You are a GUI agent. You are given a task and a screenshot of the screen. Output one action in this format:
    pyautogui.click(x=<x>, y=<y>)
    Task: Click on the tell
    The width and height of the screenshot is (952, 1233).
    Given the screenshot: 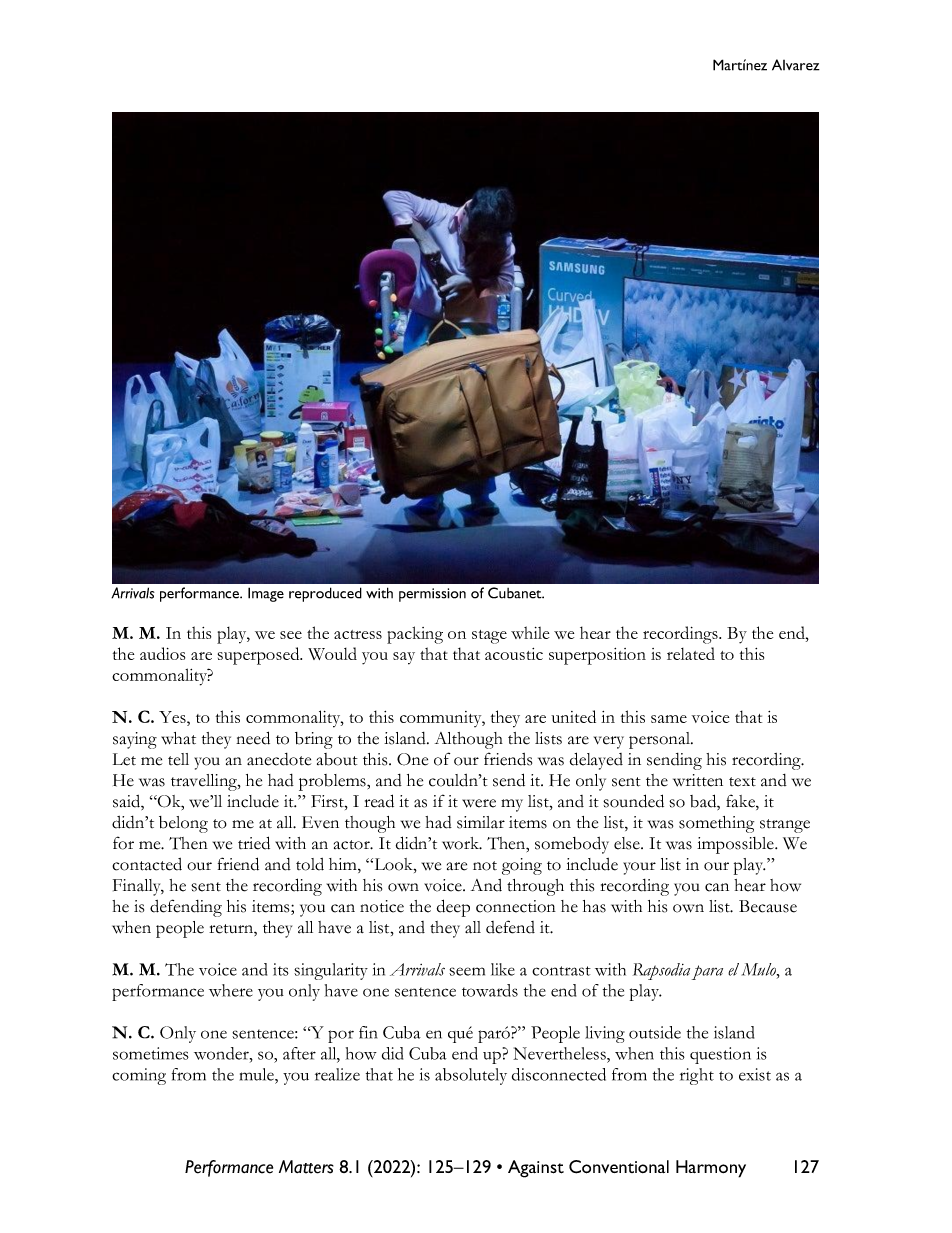 What is the action you would take?
    pyautogui.click(x=178, y=759)
